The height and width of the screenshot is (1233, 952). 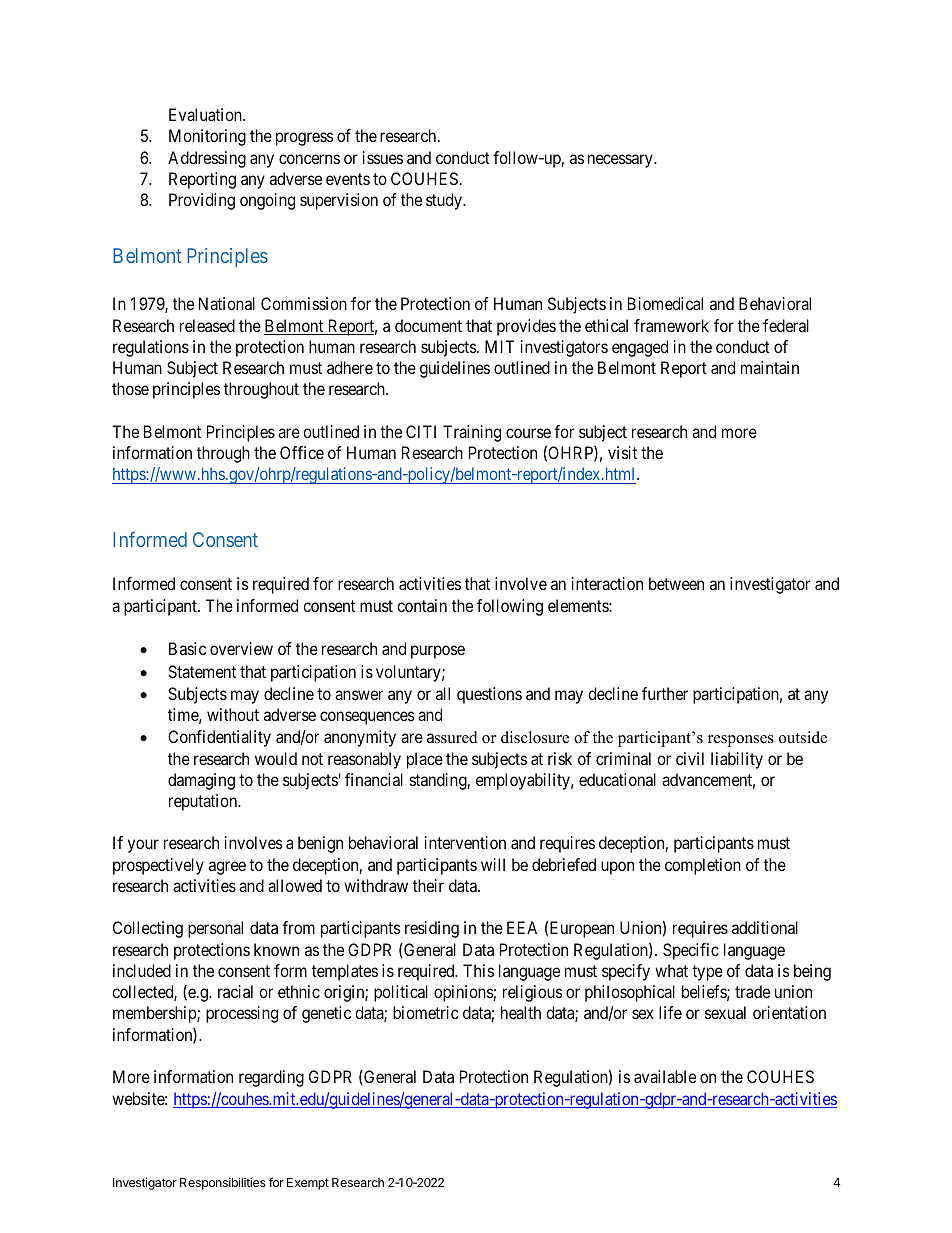 What do you see at coordinates (204, 802) in the screenshot?
I see `reputation` at bounding box center [204, 802].
